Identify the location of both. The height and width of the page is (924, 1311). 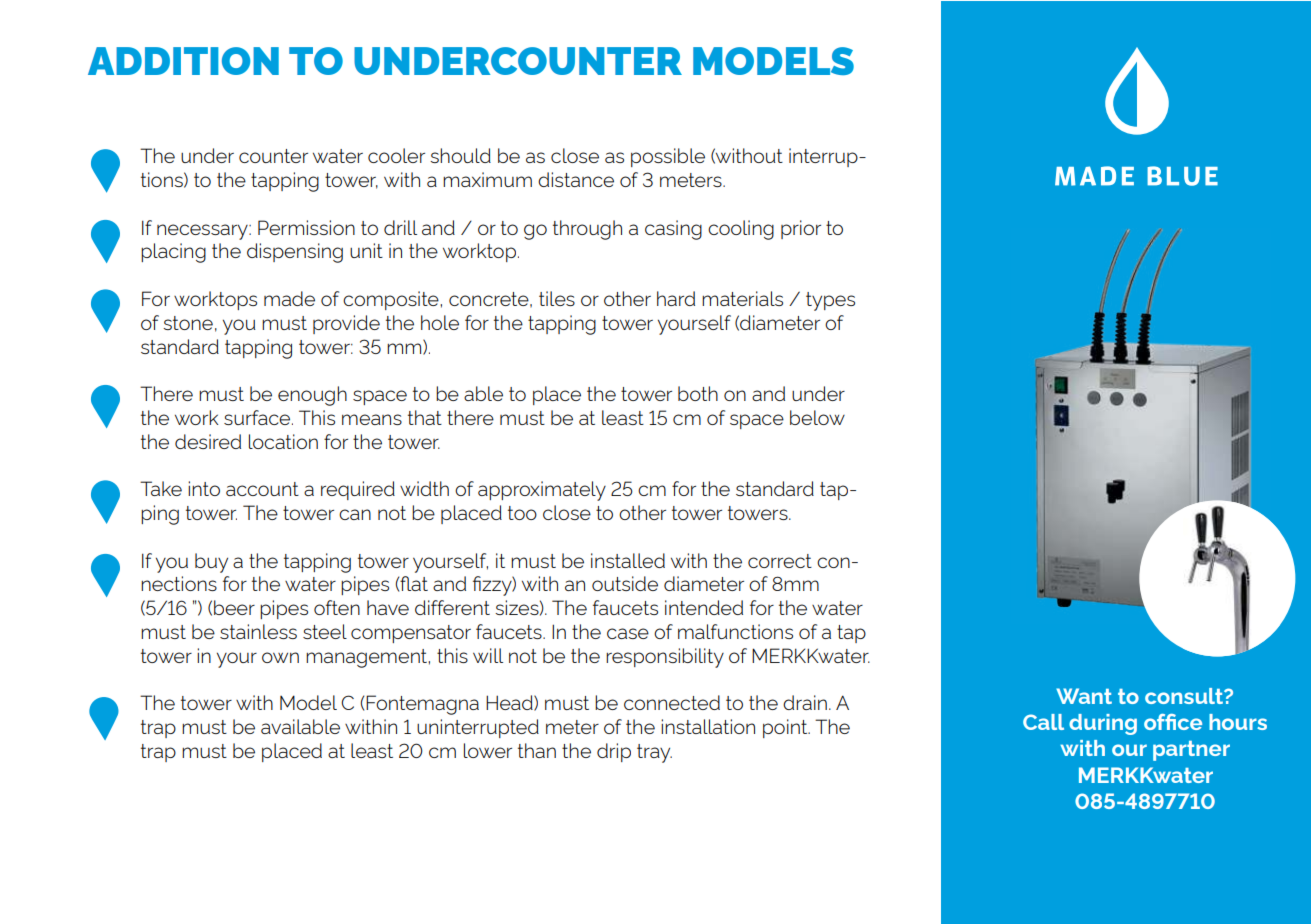
(698, 393).
